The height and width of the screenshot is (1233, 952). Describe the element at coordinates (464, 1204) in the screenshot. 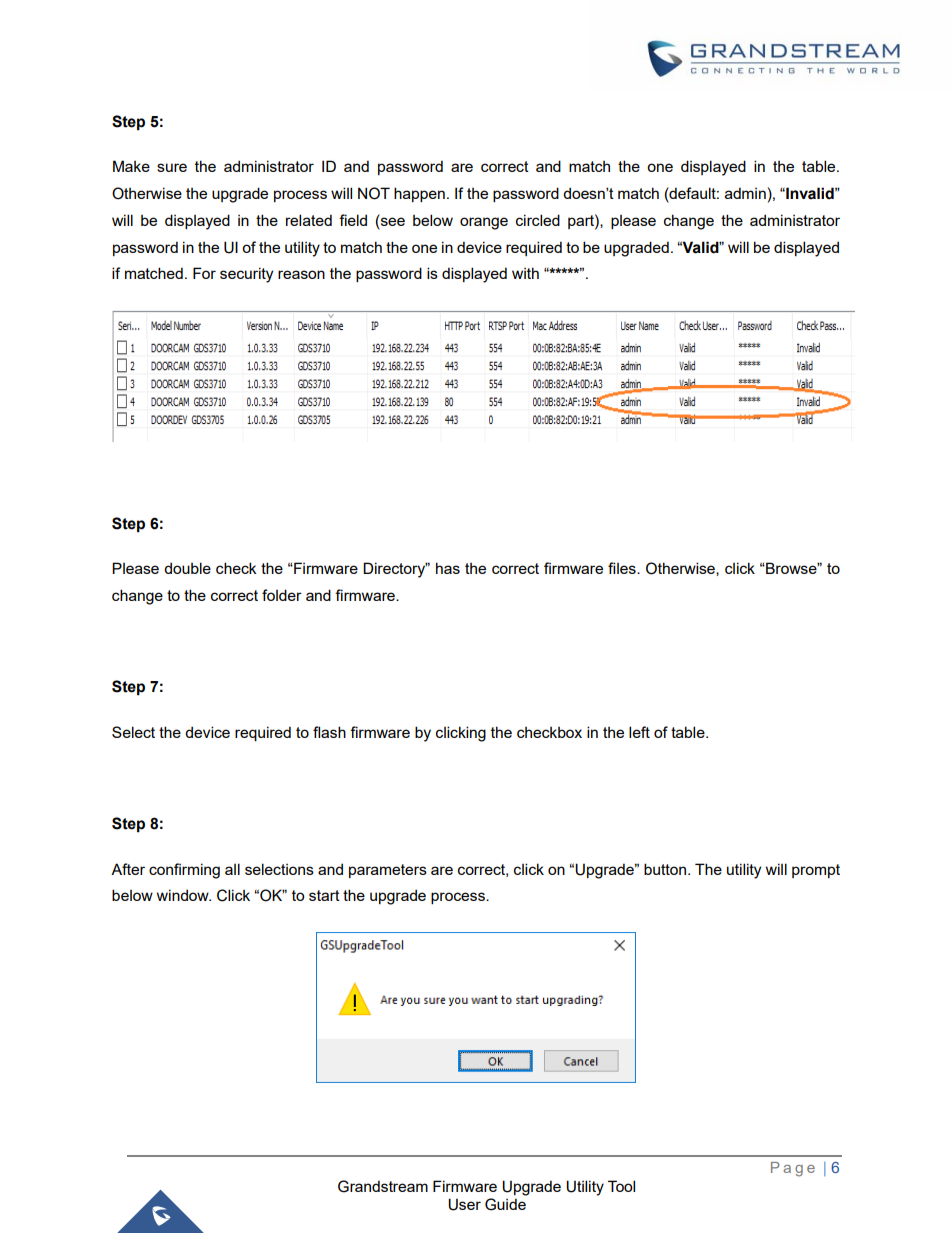

I see `User` at that location.
